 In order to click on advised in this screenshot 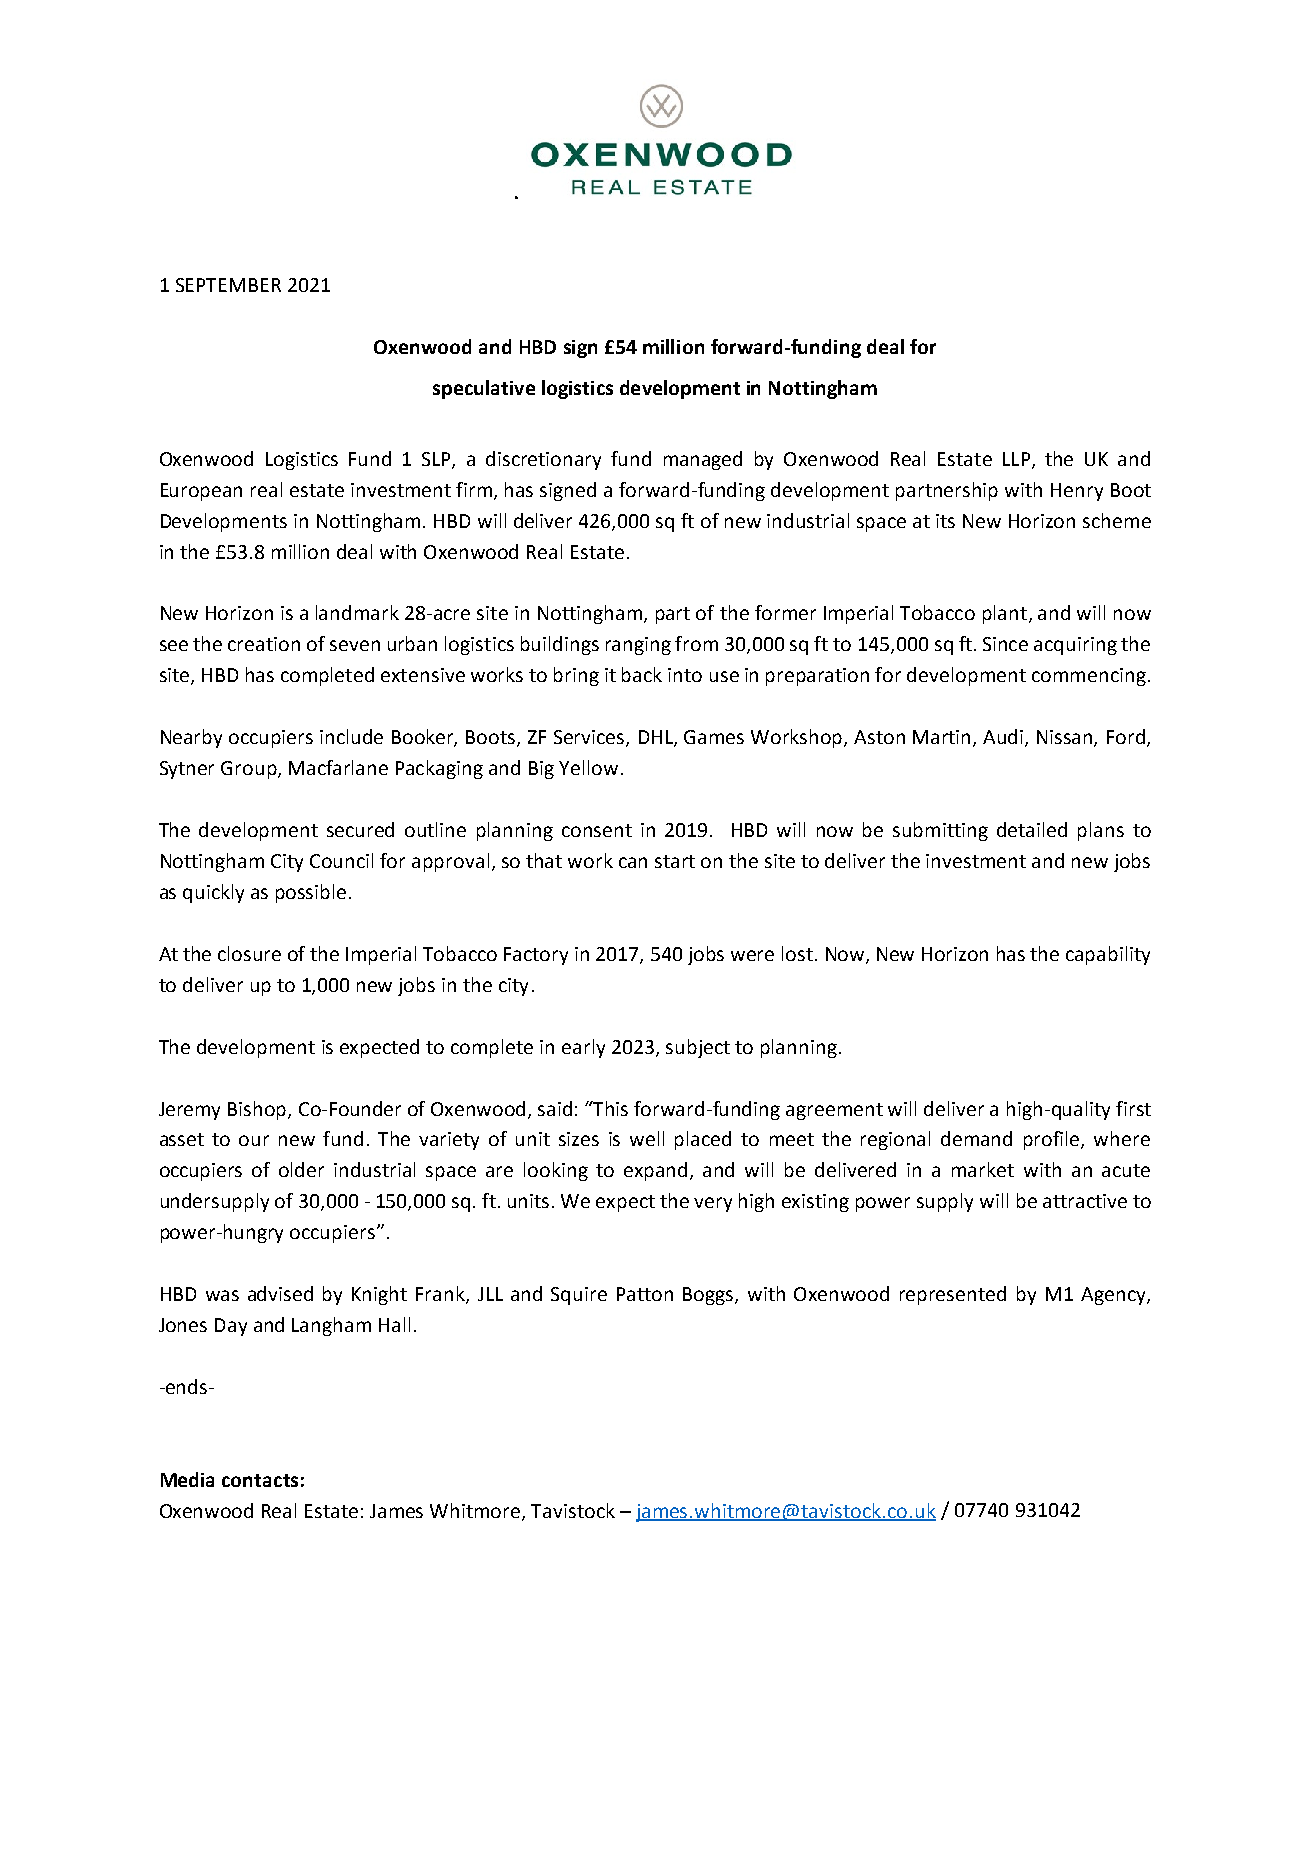, I will do `click(280, 1293)`.
